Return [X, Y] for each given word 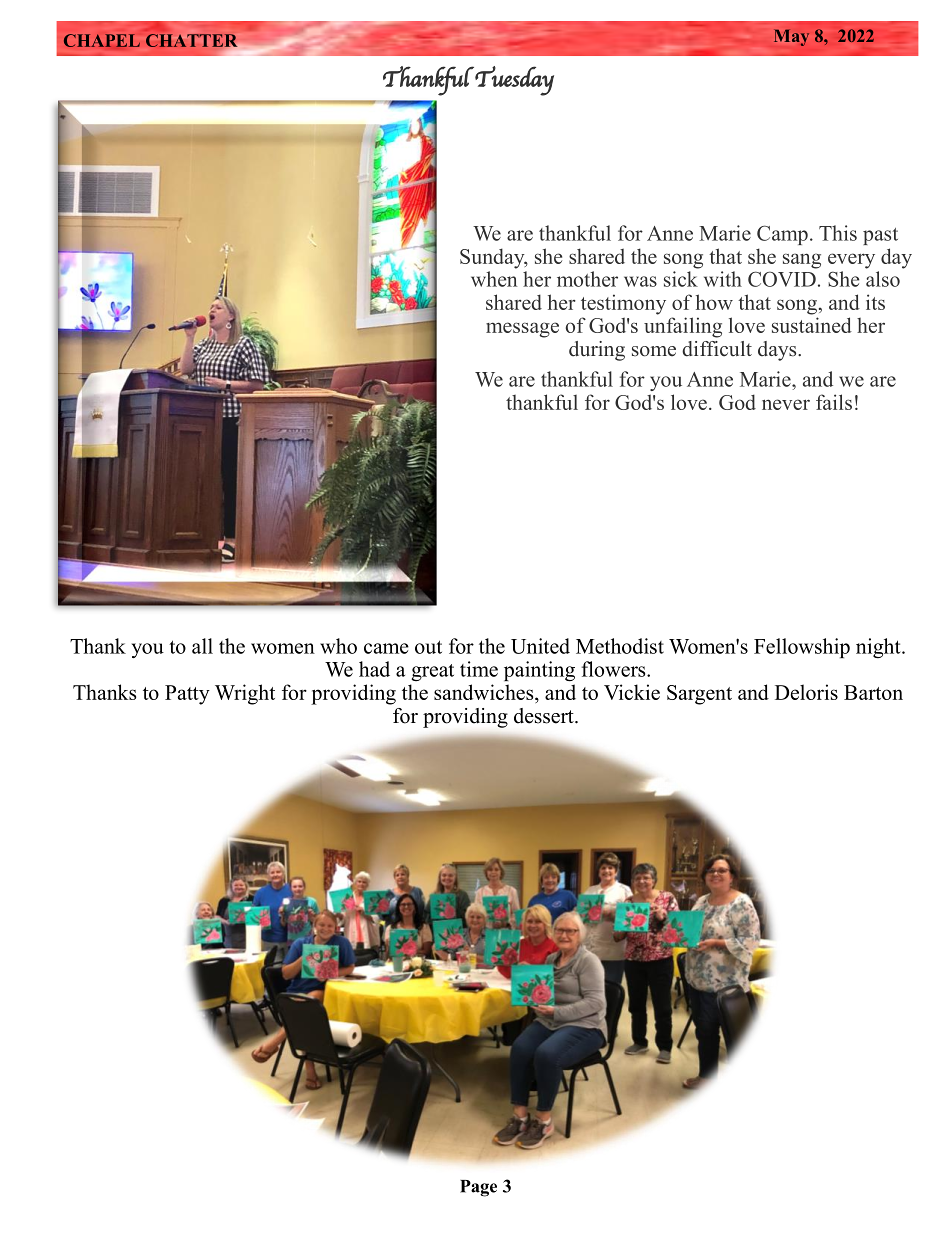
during [597, 351]
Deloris [806, 692]
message [522, 330]
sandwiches [485, 692]
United [540, 646]
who [338, 646]
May [791, 37]
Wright [245, 694]
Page [478, 1188]
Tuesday [514, 81]
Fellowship [802, 648]
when [494, 279]
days [778, 351]
